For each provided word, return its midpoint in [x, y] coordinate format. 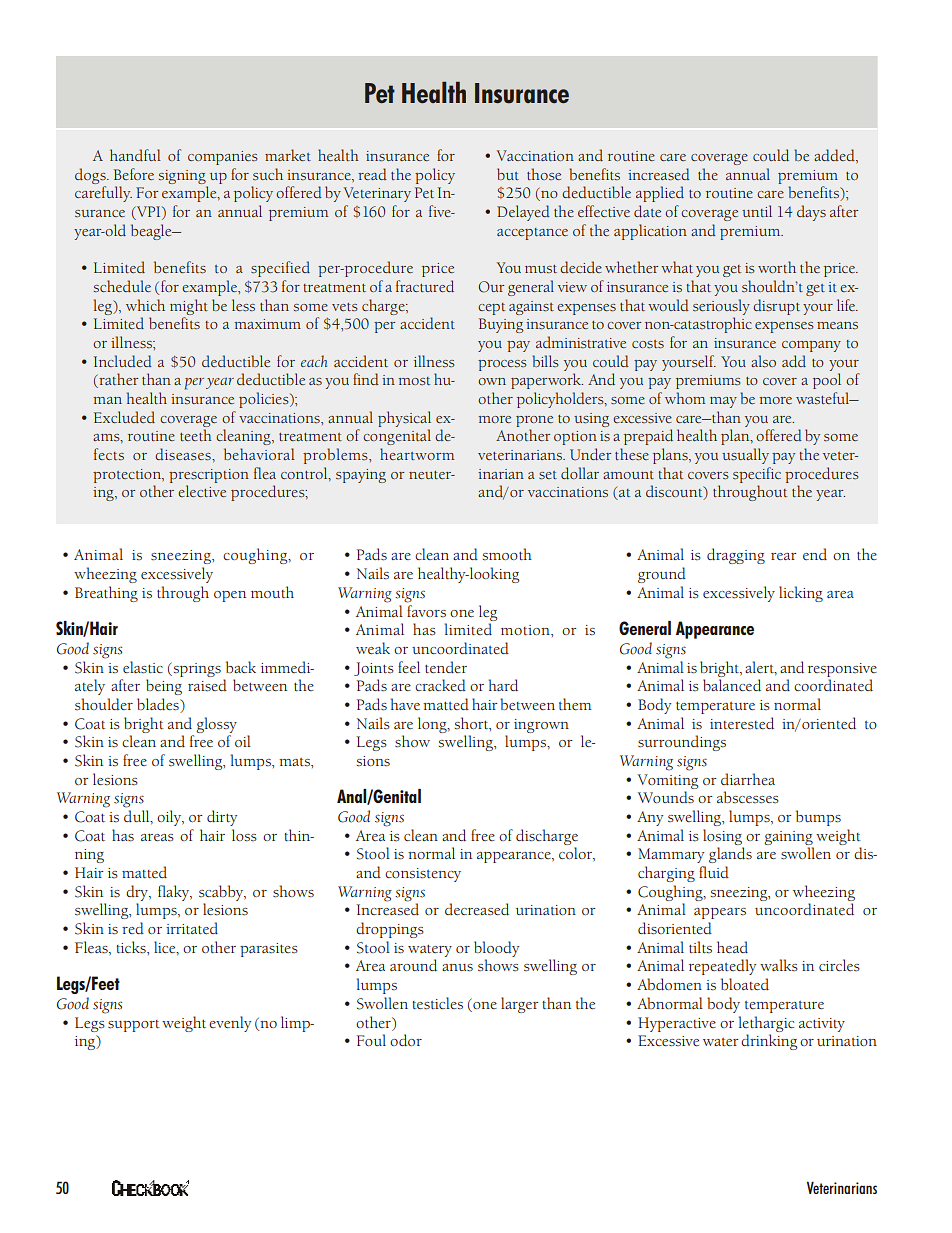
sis [417, 873]
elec [190, 491]
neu [421, 475]
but [508, 174]
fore [142, 174]
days [811, 213]
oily [170, 818]
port [146, 1026]
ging [750, 557]
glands [730, 855]
